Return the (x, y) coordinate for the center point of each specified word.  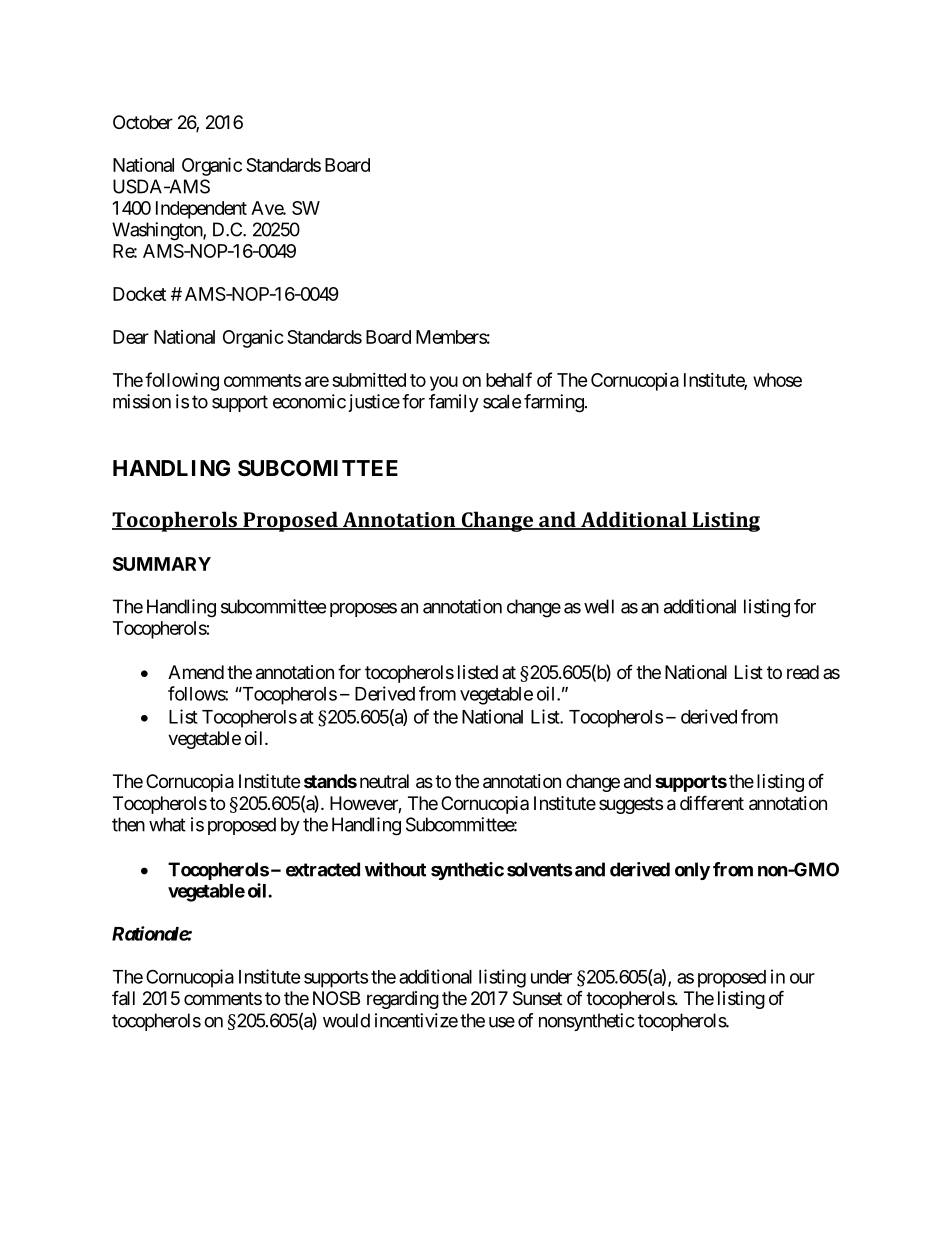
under (551, 977)
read (803, 672)
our (802, 978)
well (599, 606)
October (143, 122)
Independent (201, 210)
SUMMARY (162, 564)
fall (123, 998)
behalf (509, 379)
